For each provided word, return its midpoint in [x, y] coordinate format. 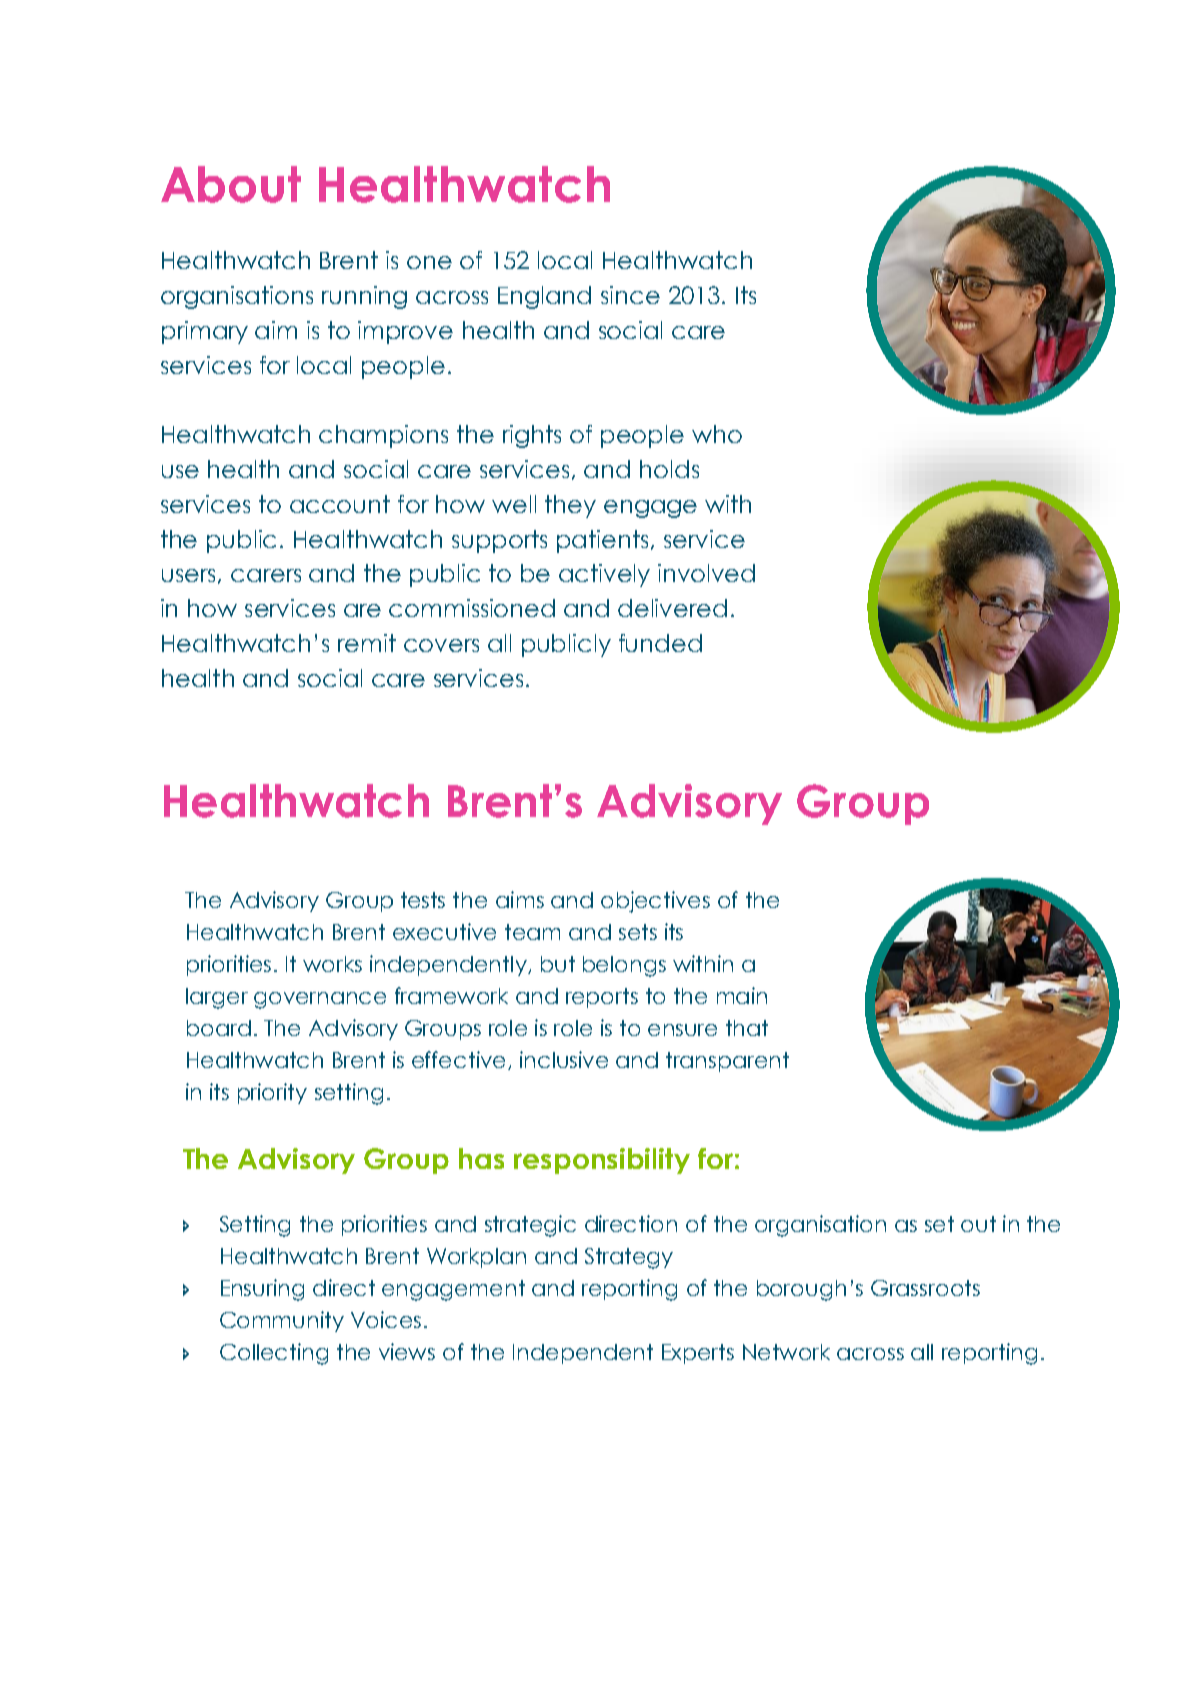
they [570, 506]
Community [282, 1321]
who [717, 434]
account [340, 504]
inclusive [564, 1059]
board [219, 1028]
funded [660, 643]
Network [786, 1352]
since [630, 295]
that [747, 1028]
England [544, 297]
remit [367, 643]
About [231, 184]
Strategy [629, 1258]
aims [520, 899]
